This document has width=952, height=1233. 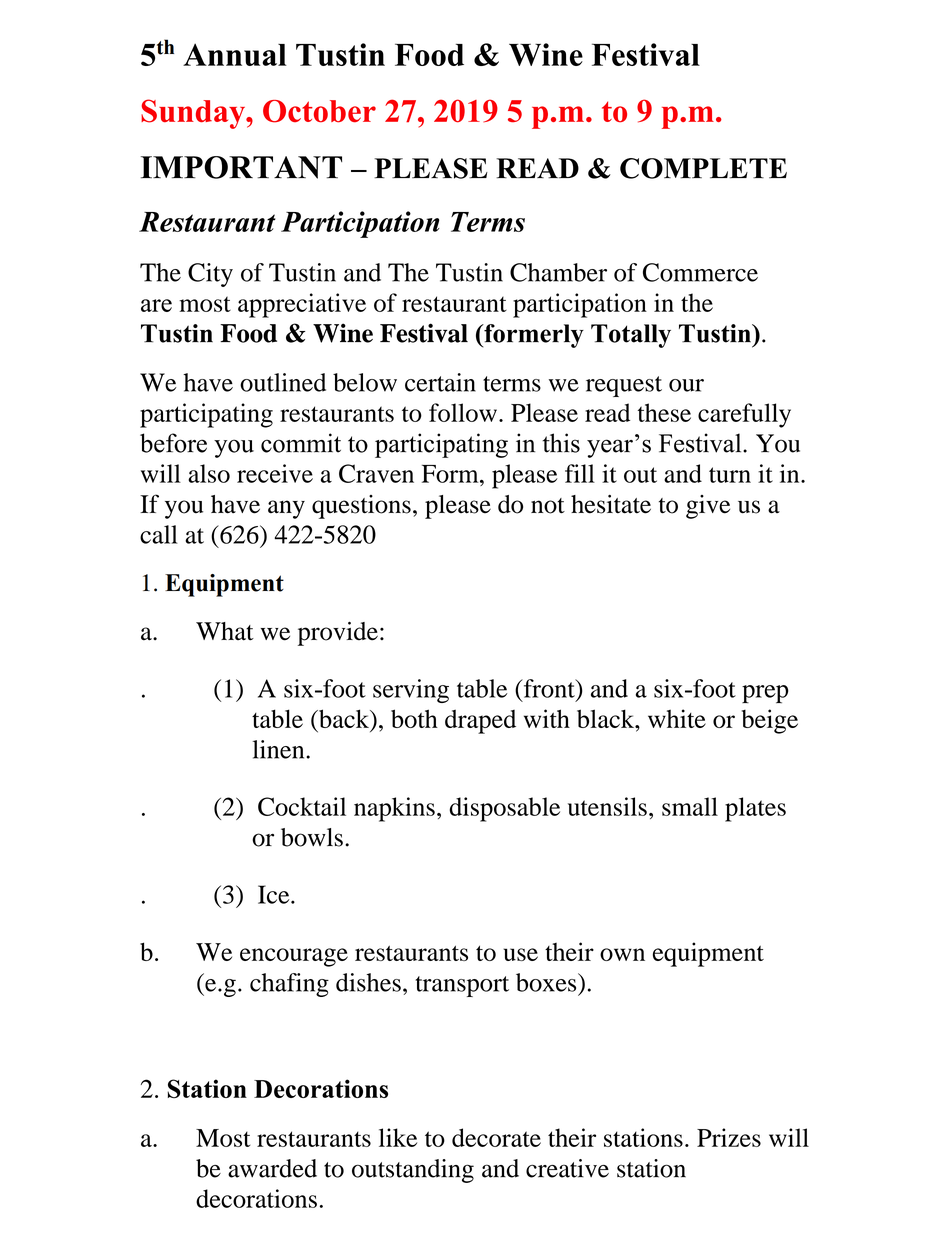 I want to click on awarded, so click(x=272, y=1168).
